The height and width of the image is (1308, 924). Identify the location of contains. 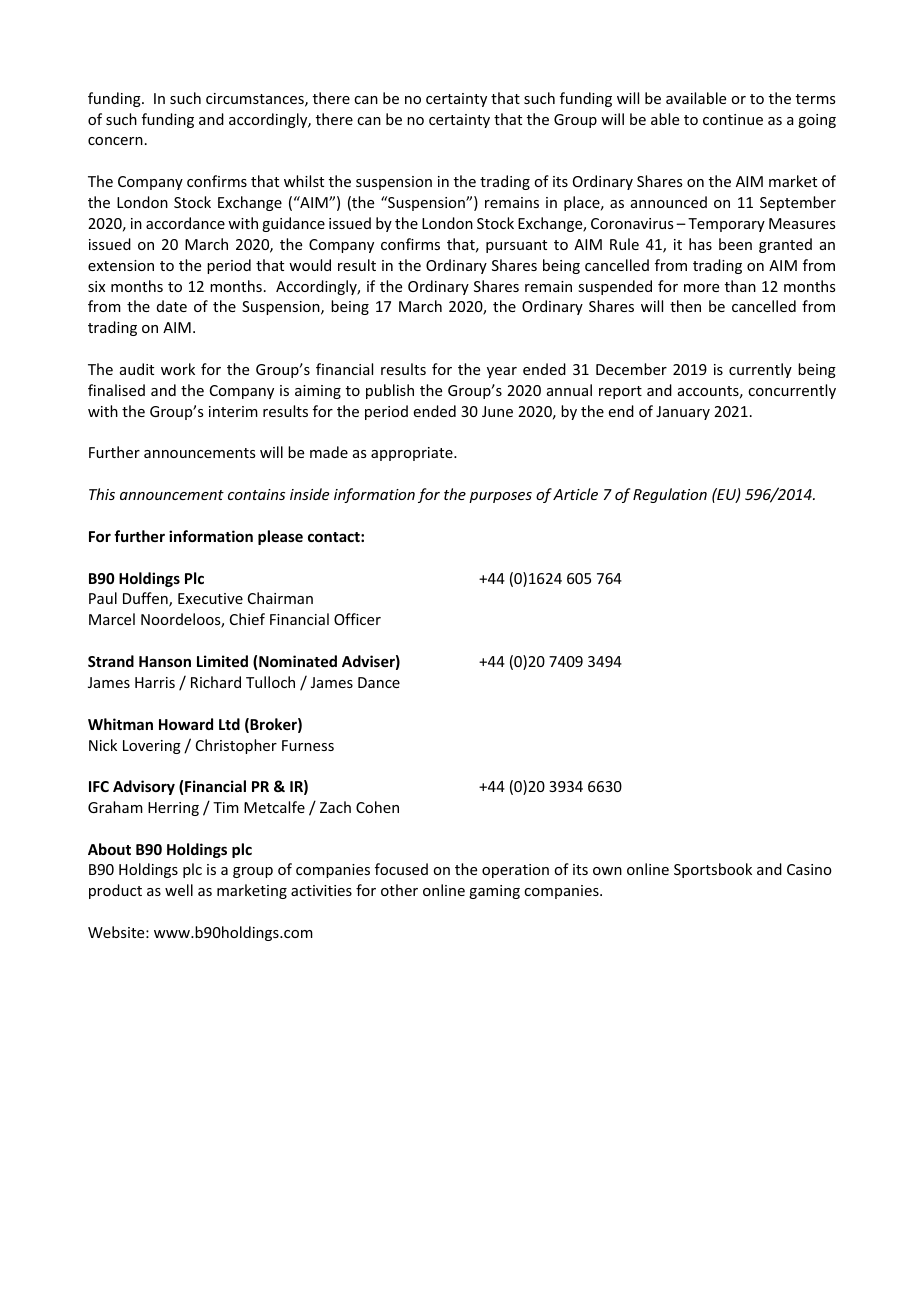
(256, 494).
